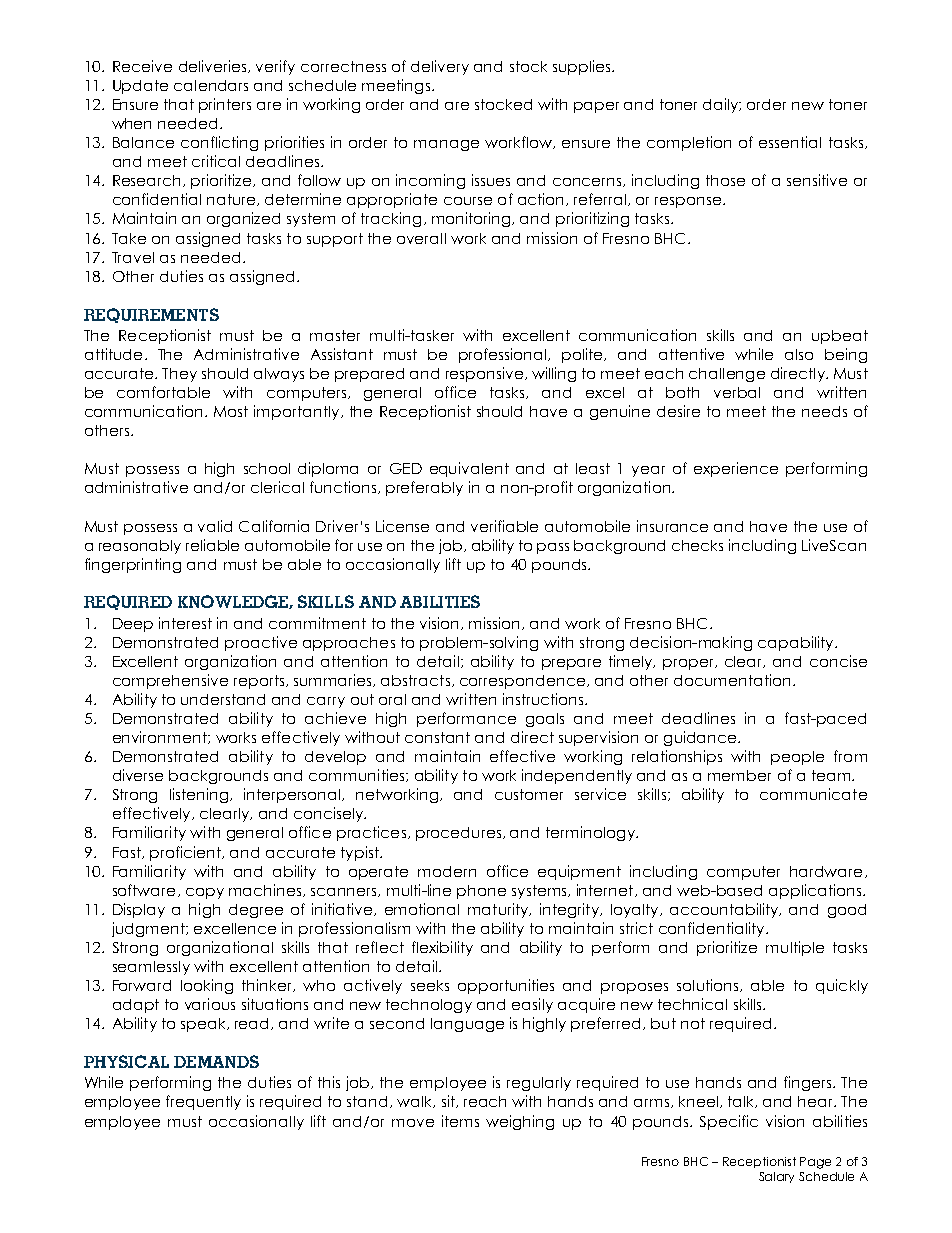  Describe the element at coordinates (440, 67) in the screenshot. I see `delivery` at that location.
